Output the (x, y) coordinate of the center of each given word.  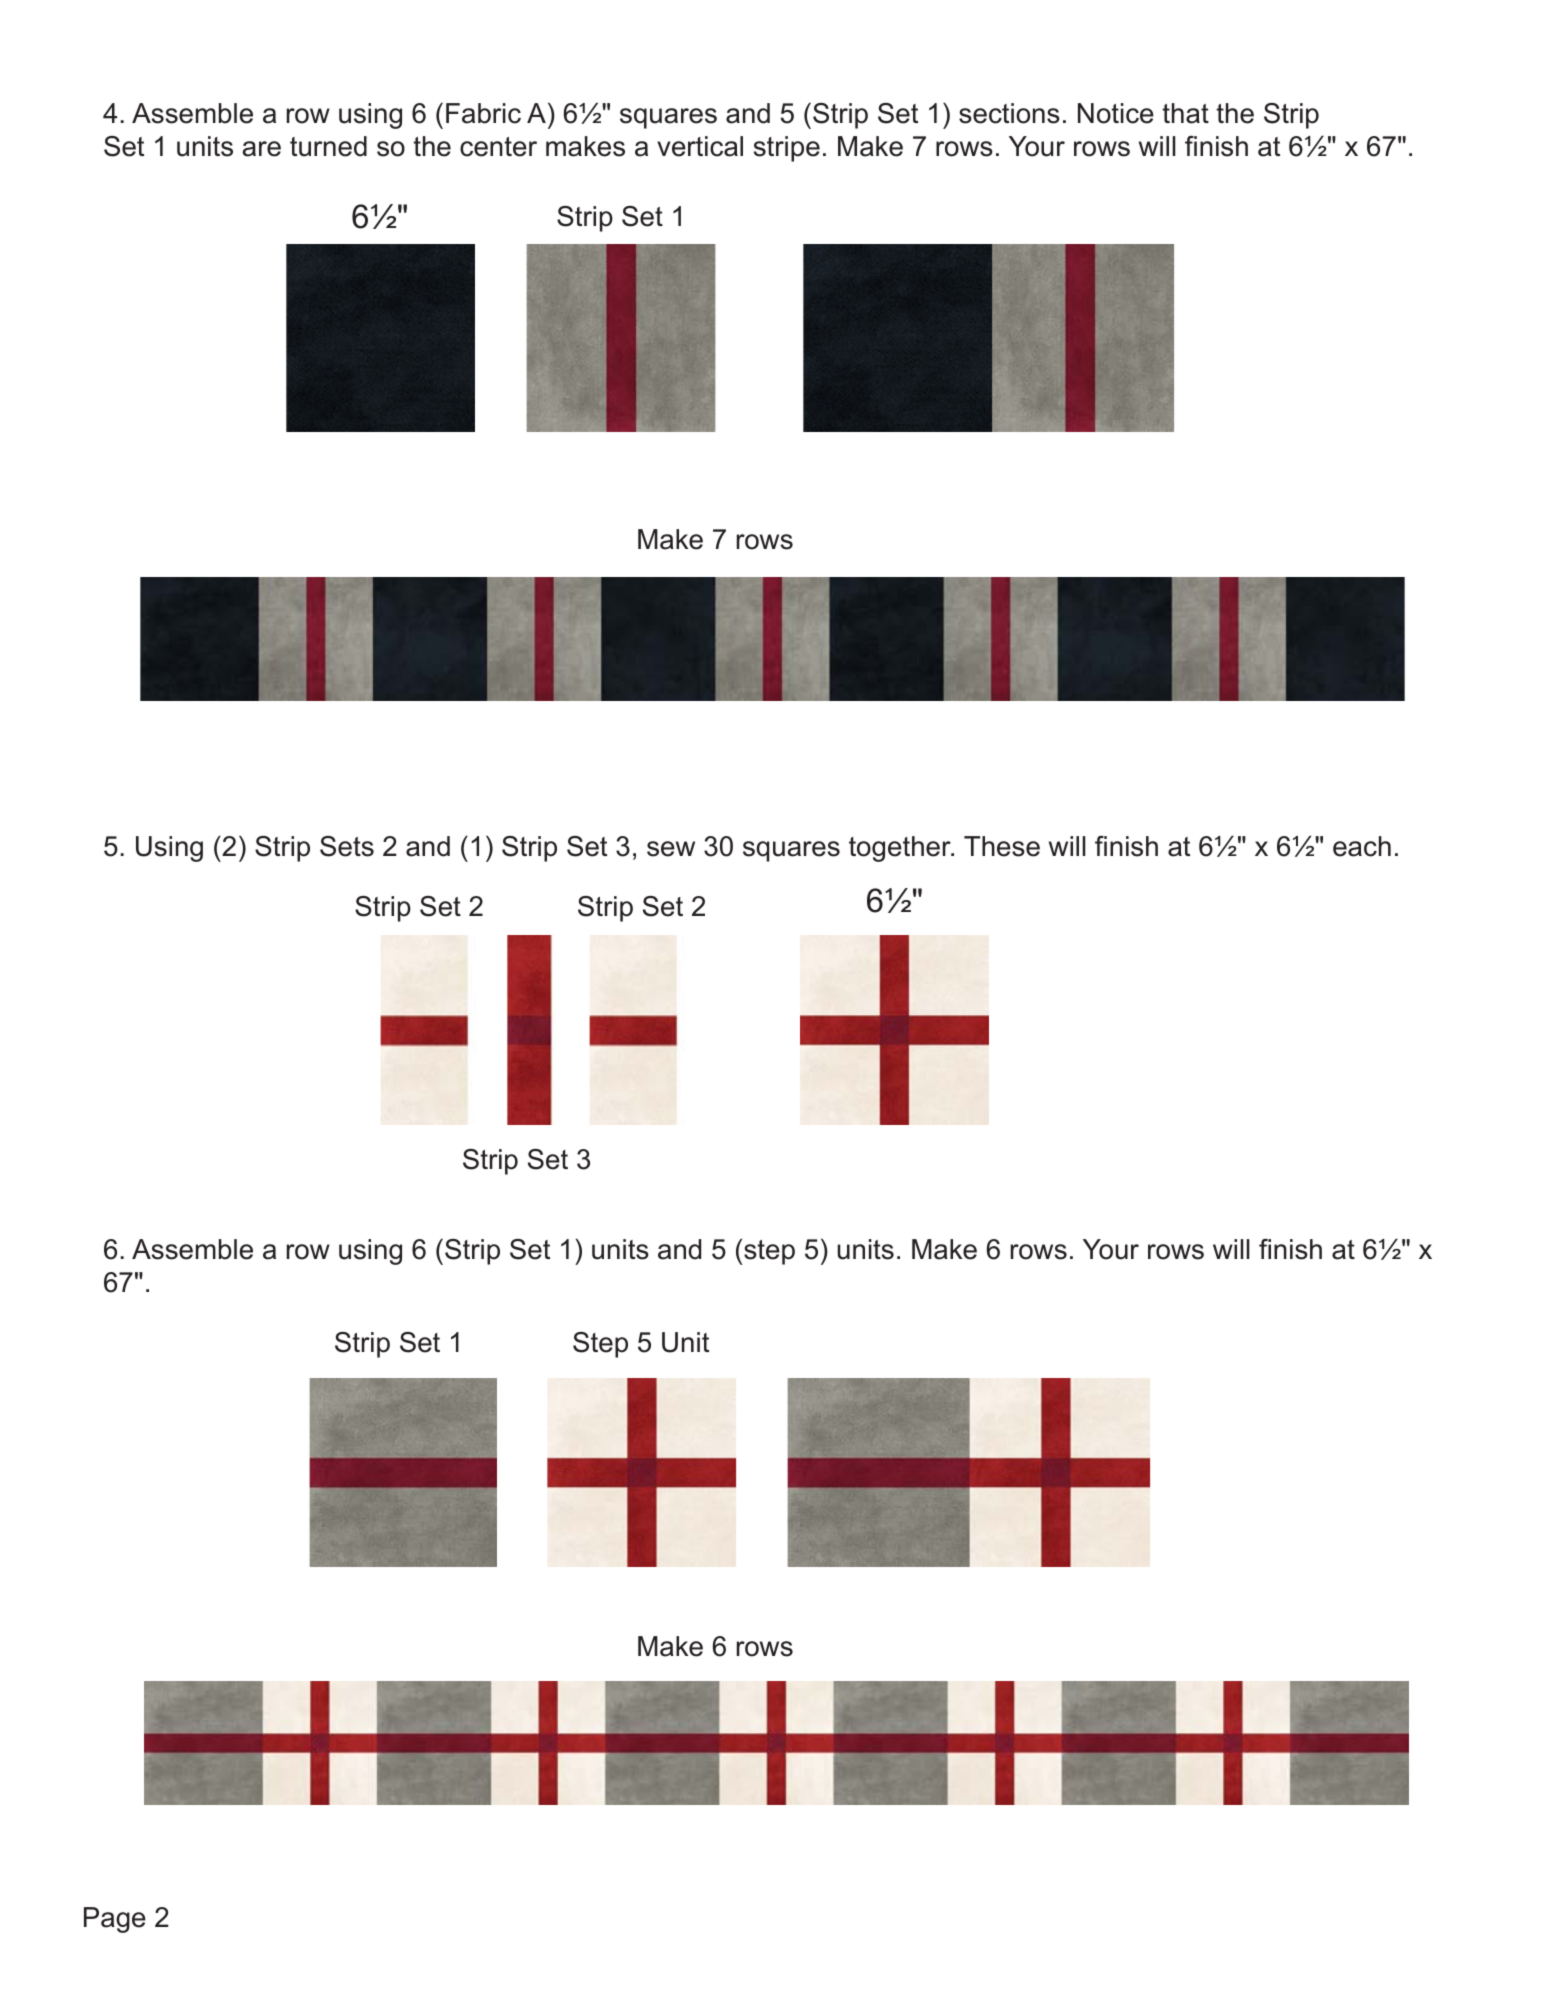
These (1002, 846)
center (498, 147)
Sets (347, 846)
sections (1009, 113)
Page (115, 1920)
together (901, 849)
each (1362, 846)
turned (328, 146)
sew (671, 849)
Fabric (483, 113)
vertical (700, 146)
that (1185, 113)
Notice (1116, 113)
